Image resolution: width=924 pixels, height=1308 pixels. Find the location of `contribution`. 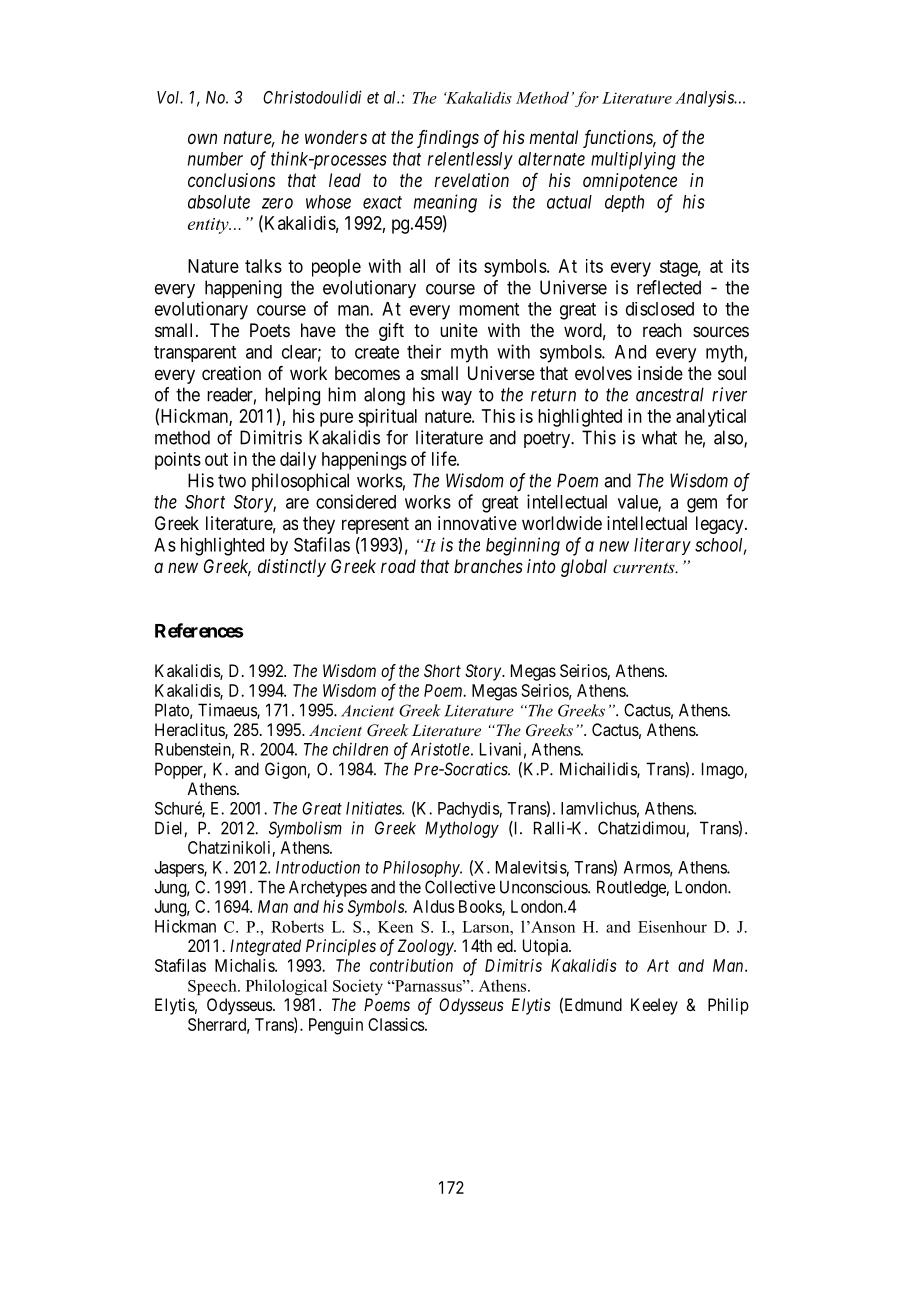

contribution is located at coordinates (411, 965).
